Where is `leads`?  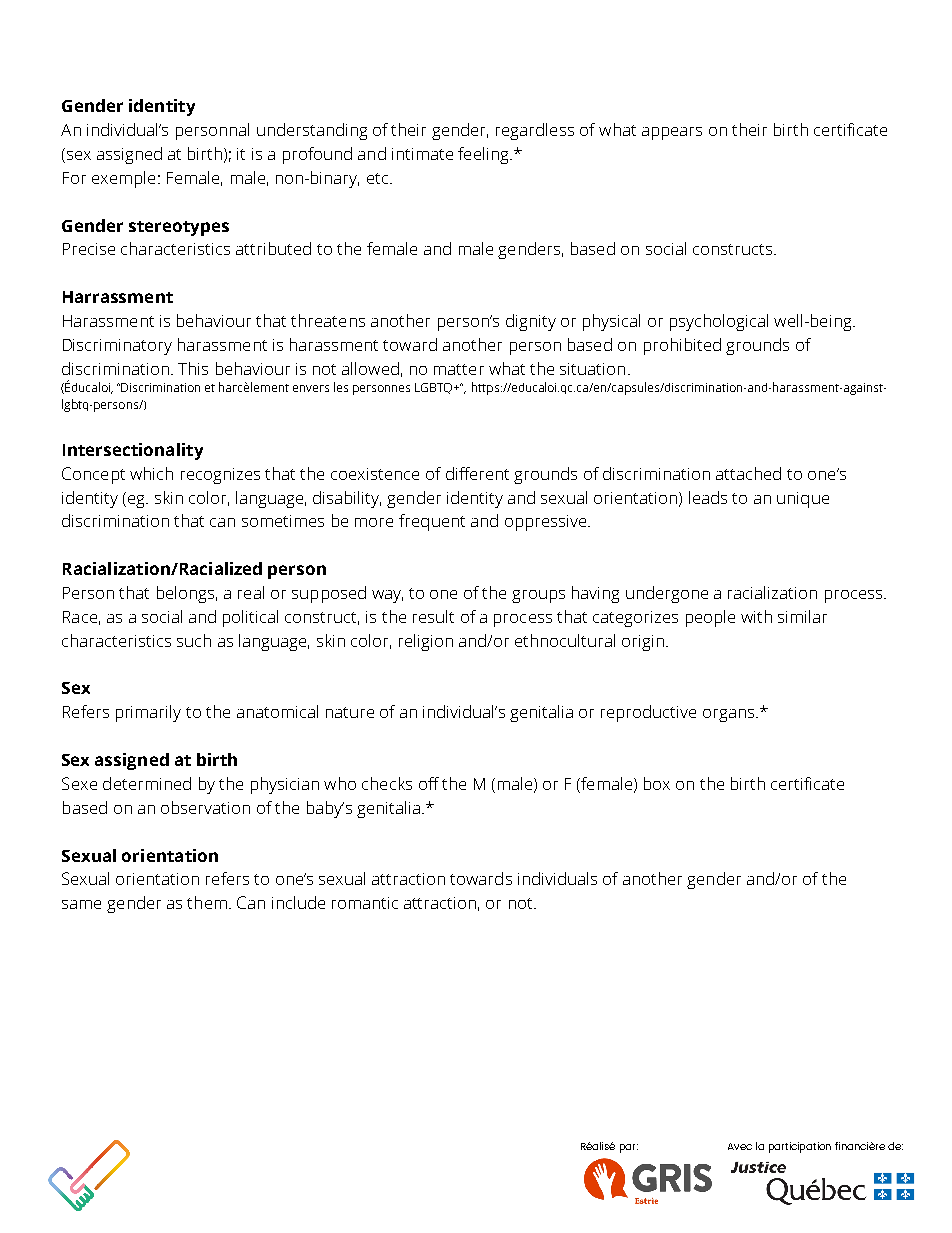 leads is located at coordinates (708, 497).
